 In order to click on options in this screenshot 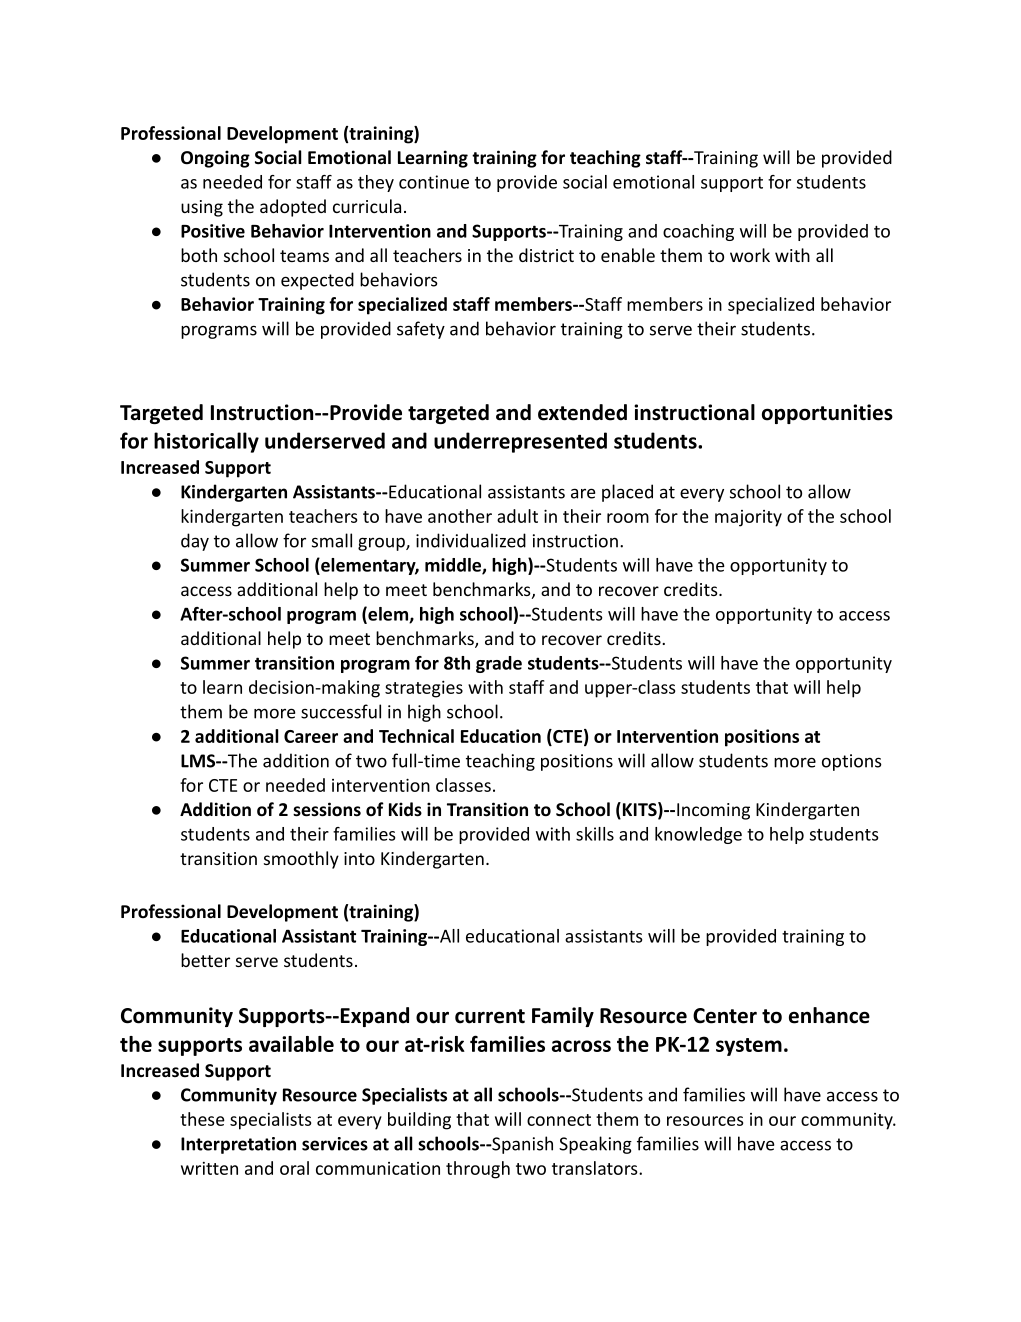, I will do `click(852, 762)`.
